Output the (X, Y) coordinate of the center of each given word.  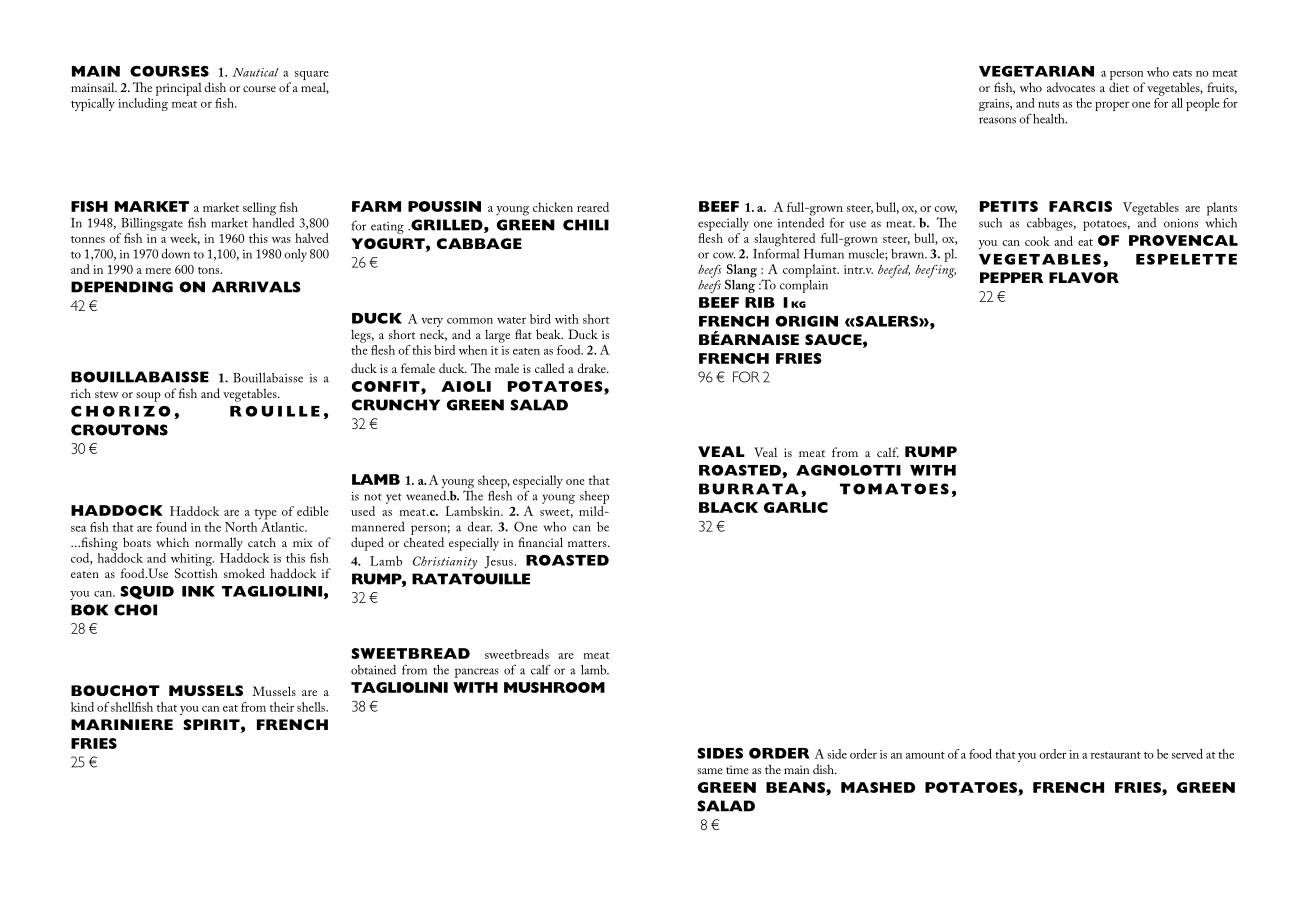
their (282, 707)
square (312, 77)
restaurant (1115, 755)
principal (179, 89)
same (710, 771)
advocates (1071, 87)
